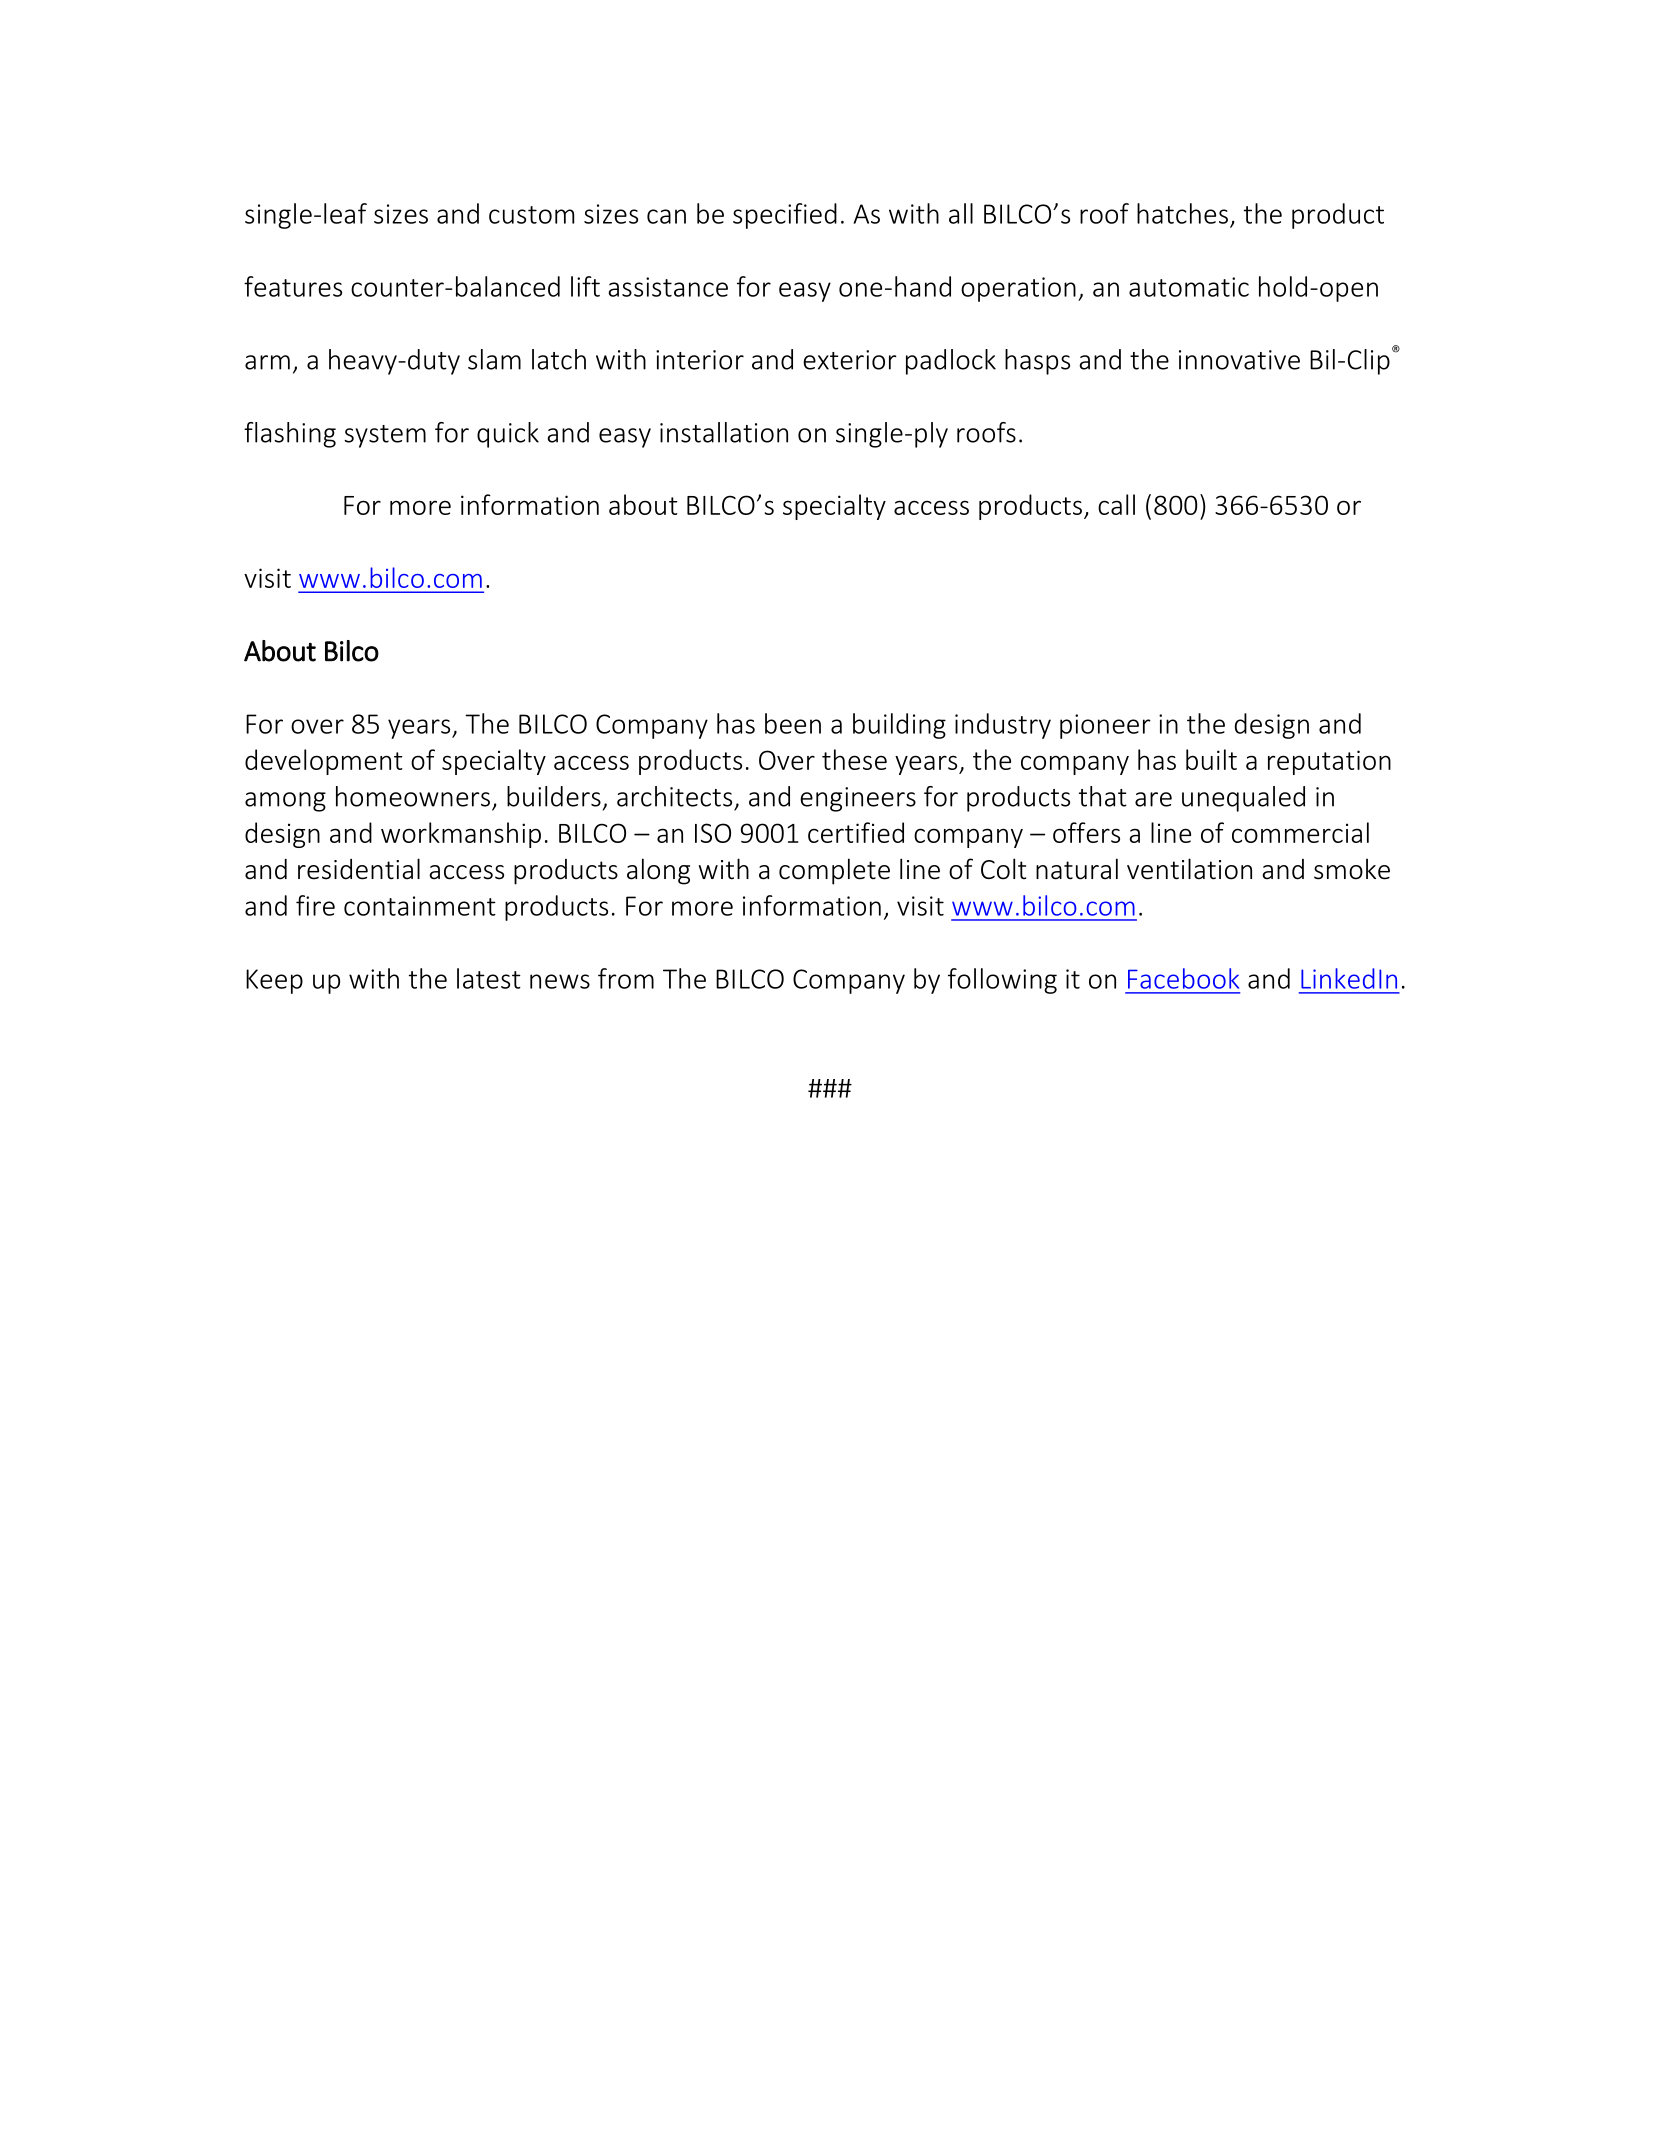 This screenshot has height=2148, width=1660. What do you see at coordinates (489, 978) in the screenshot?
I see `latest` at bounding box center [489, 978].
